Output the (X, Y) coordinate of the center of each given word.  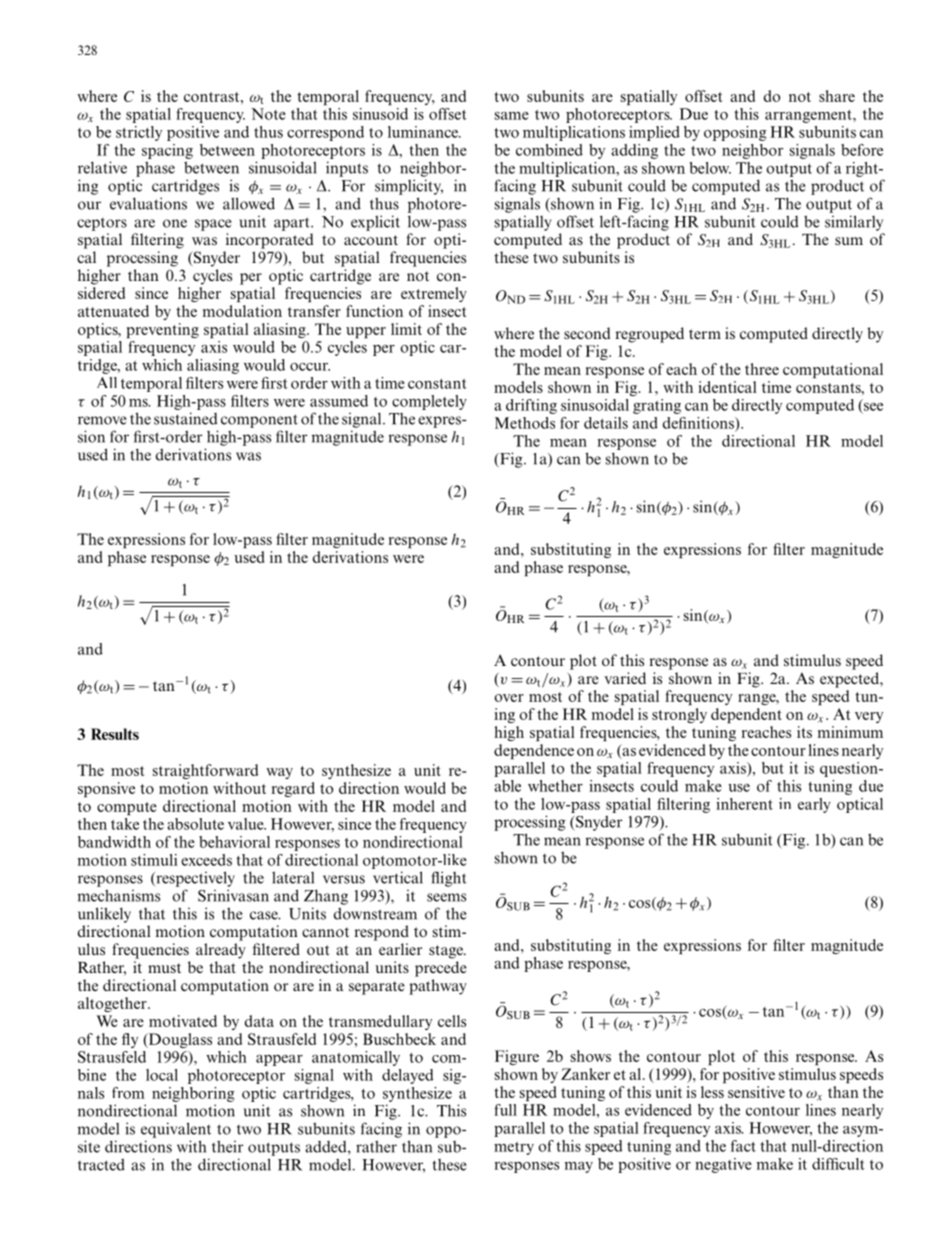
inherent (744, 804)
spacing (167, 151)
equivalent (176, 1130)
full (505, 1110)
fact (743, 1146)
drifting (531, 406)
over (509, 698)
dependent (746, 715)
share (837, 96)
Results (115, 734)
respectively (194, 879)
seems (446, 897)
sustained (186, 418)
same (512, 116)
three (762, 369)
